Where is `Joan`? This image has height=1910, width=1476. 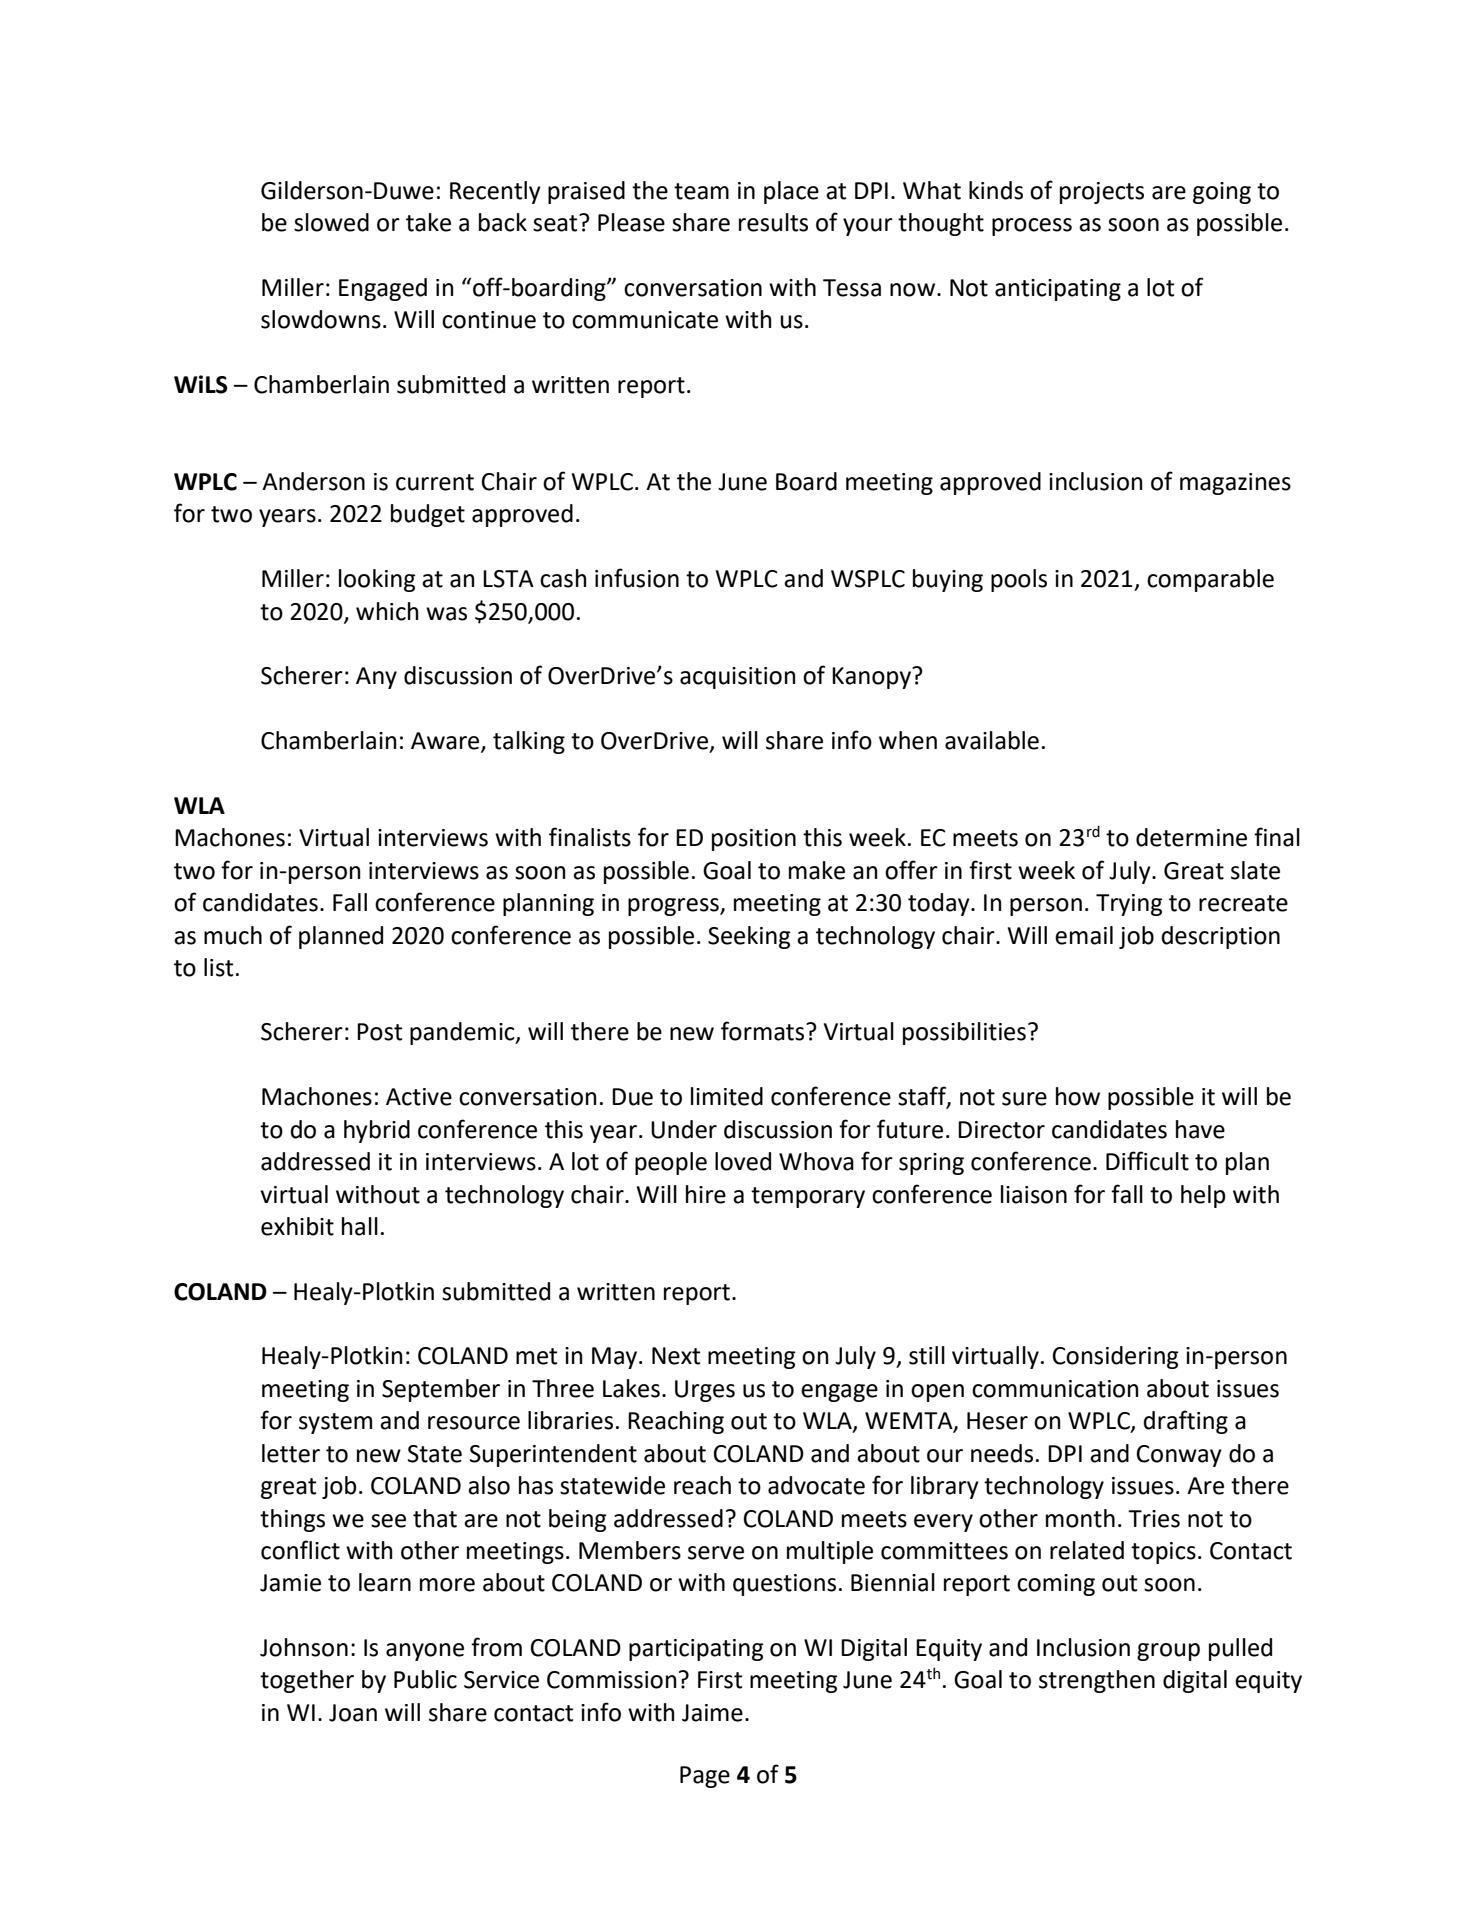 Joan is located at coordinates (353, 1713).
